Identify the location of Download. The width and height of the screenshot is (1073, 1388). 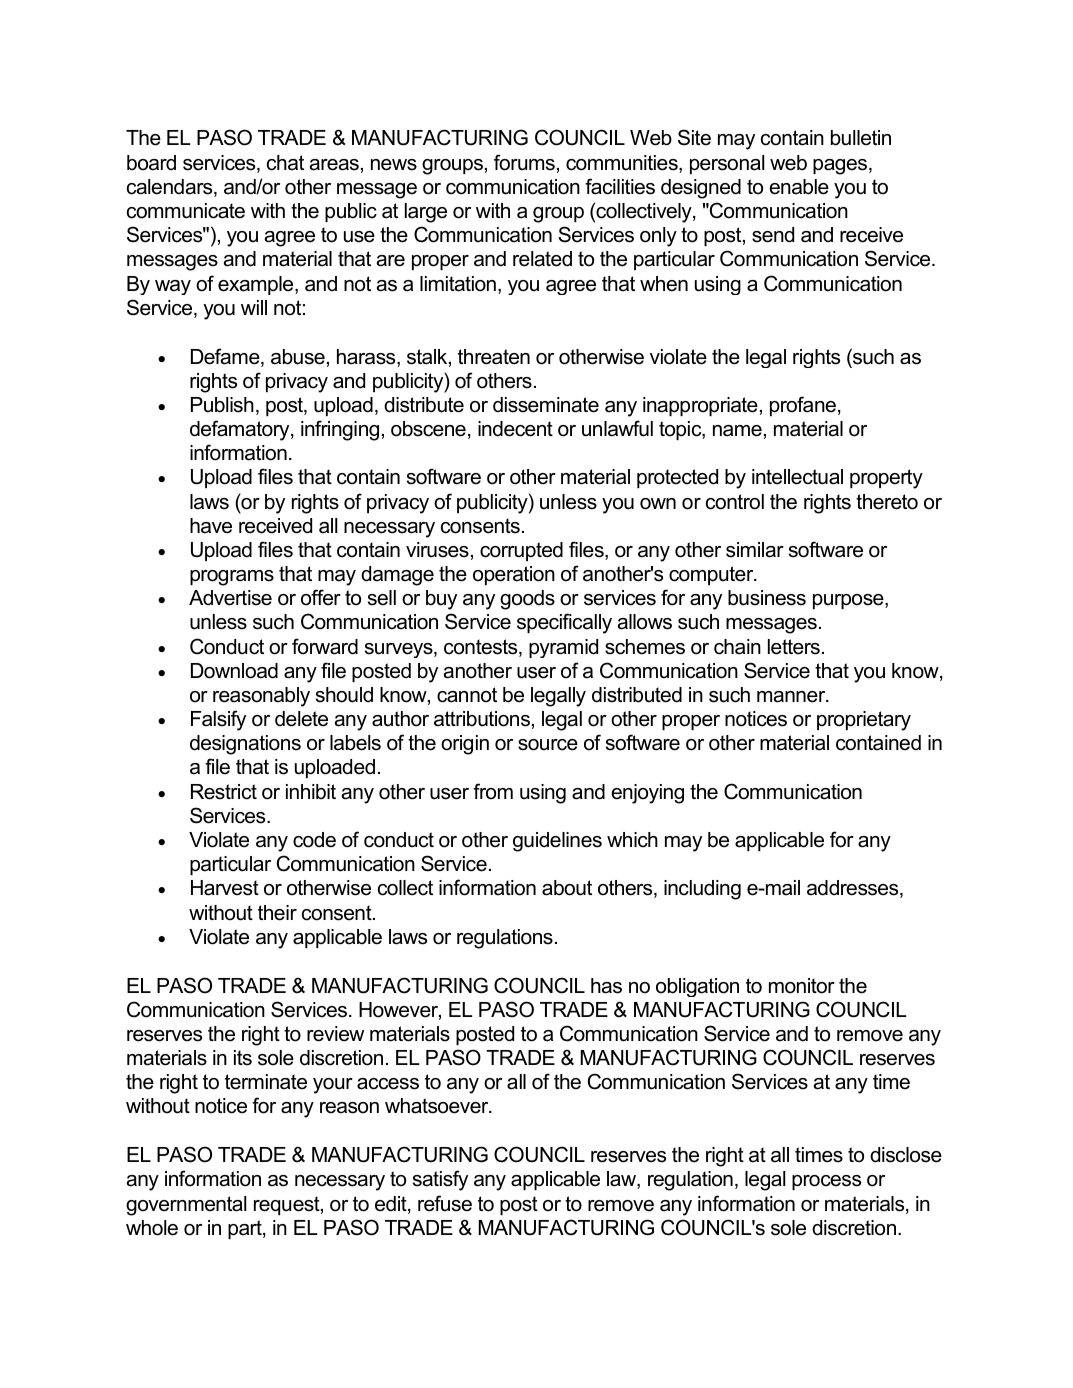
(234, 671).
